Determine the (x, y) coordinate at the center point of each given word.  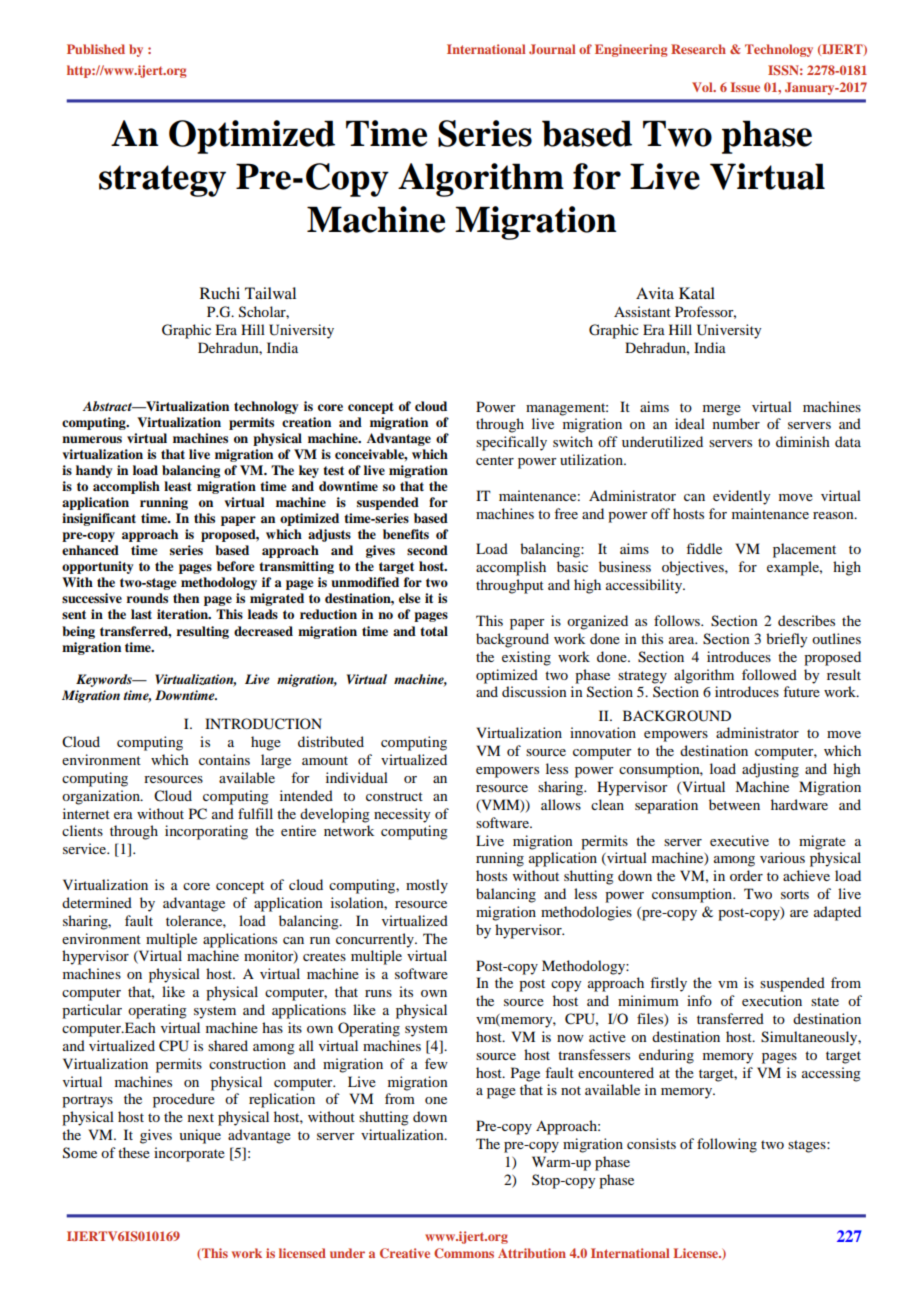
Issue (745, 87)
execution (772, 1000)
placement (804, 550)
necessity (402, 815)
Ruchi (220, 293)
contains (224, 759)
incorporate (189, 1154)
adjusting (770, 770)
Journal (552, 49)
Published (96, 49)
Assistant (642, 311)
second (427, 550)
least (178, 486)
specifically (511, 443)
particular (92, 1011)
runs (378, 993)
